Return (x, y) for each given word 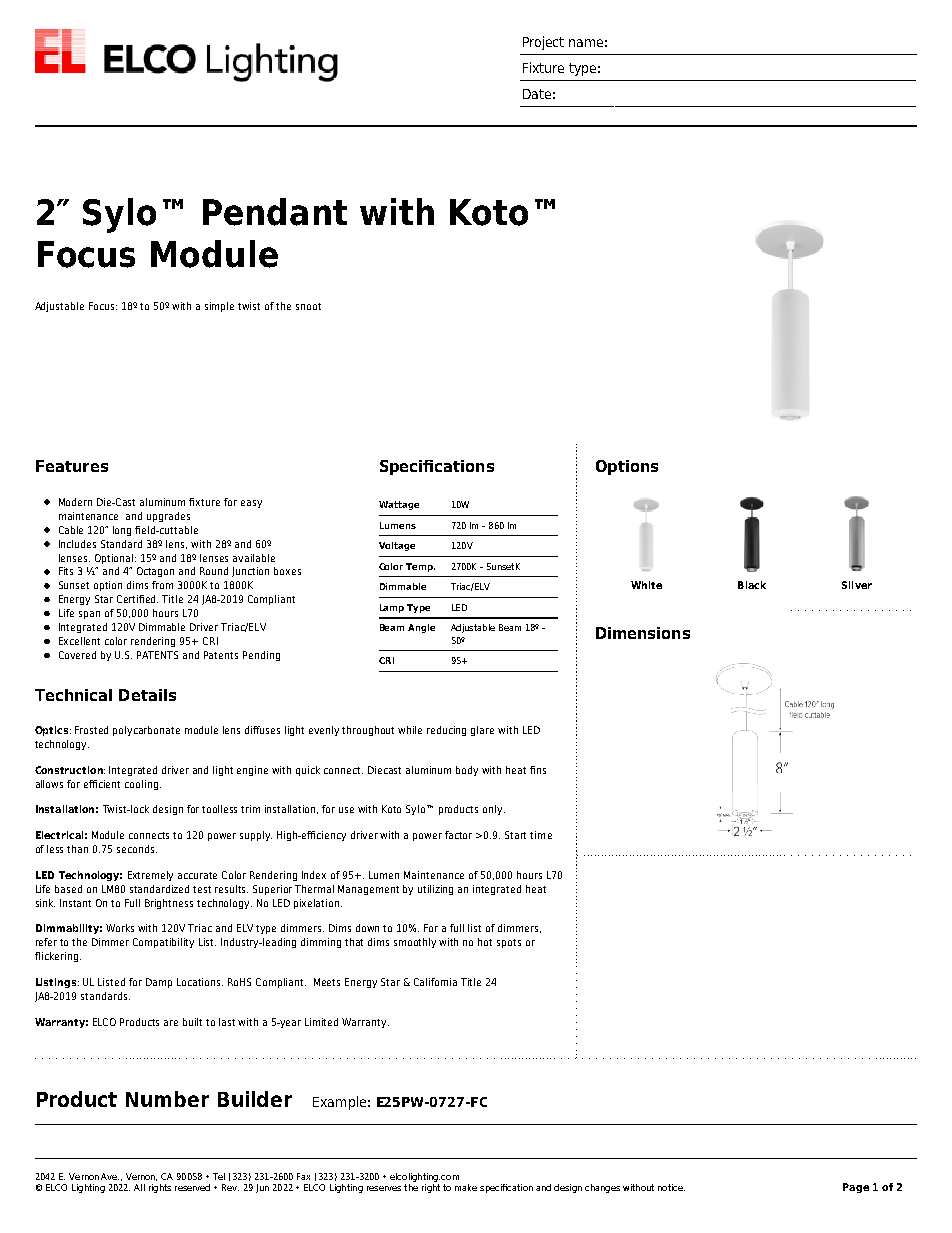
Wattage (399, 505)
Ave (110, 1176)
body (467, 771)
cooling (141, 785)
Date (537, 94)
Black (752, 585)
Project (543, 43)
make (466, 1187)
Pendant (275, 212)
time (541, 835)
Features (72, 466)
